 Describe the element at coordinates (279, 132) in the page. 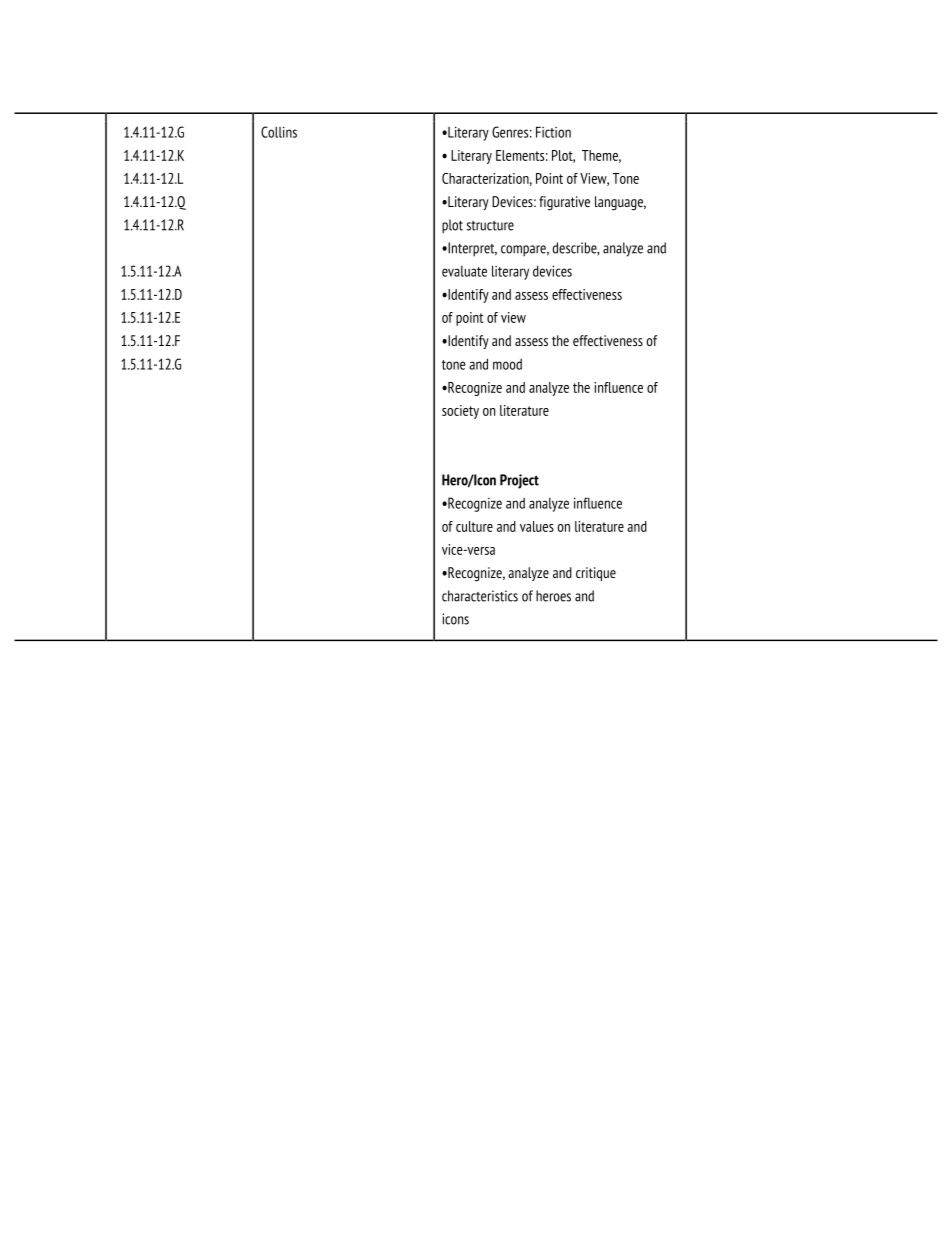

I see `Collins` at that location.
